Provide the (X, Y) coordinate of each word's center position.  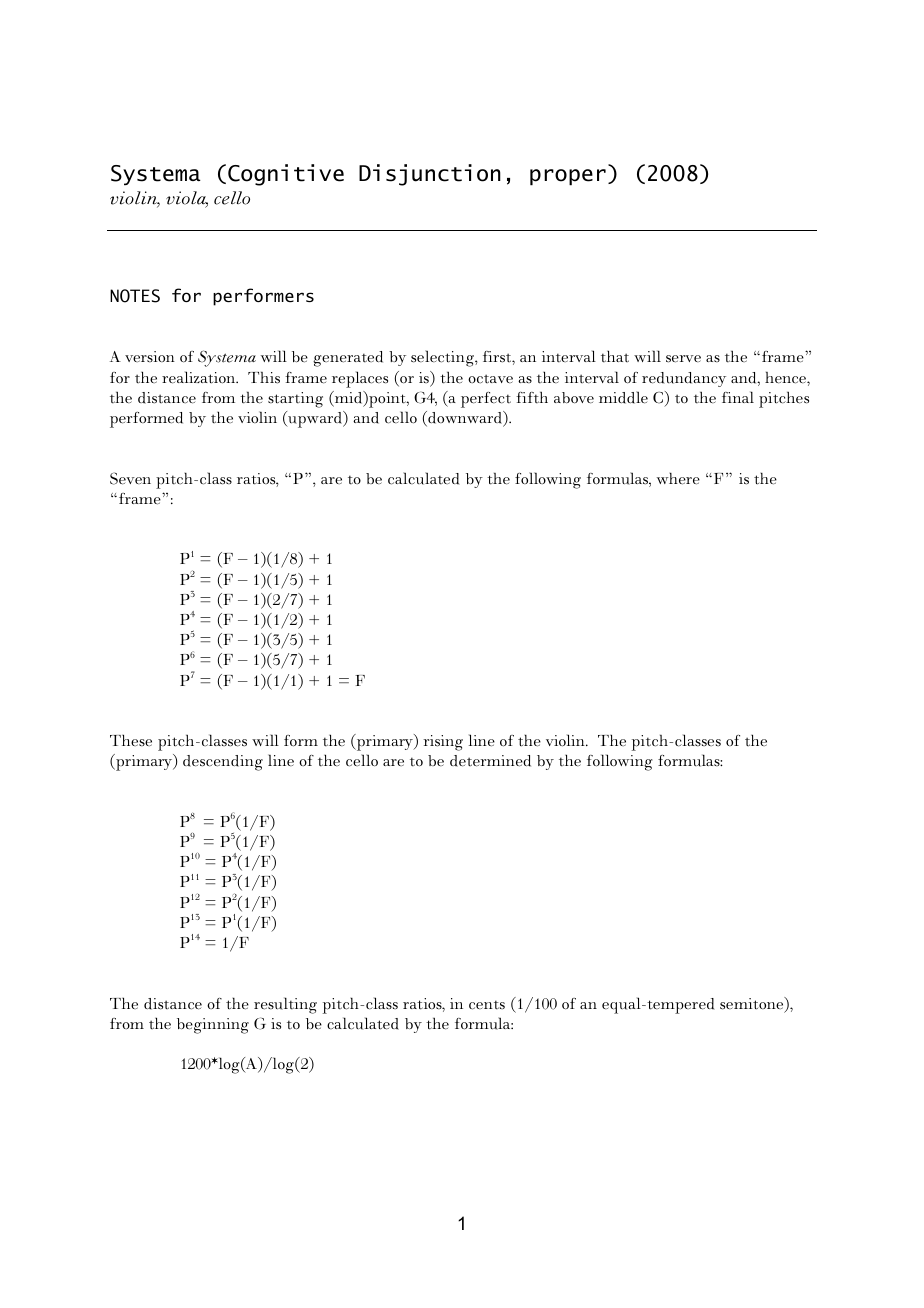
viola (187, 199)
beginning (213, 1026)
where (678, 478)
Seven (130, 478)
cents (487, 1005)
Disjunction (430, 175)
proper (568, 177)
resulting (285, 1005)
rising (443, 743)
